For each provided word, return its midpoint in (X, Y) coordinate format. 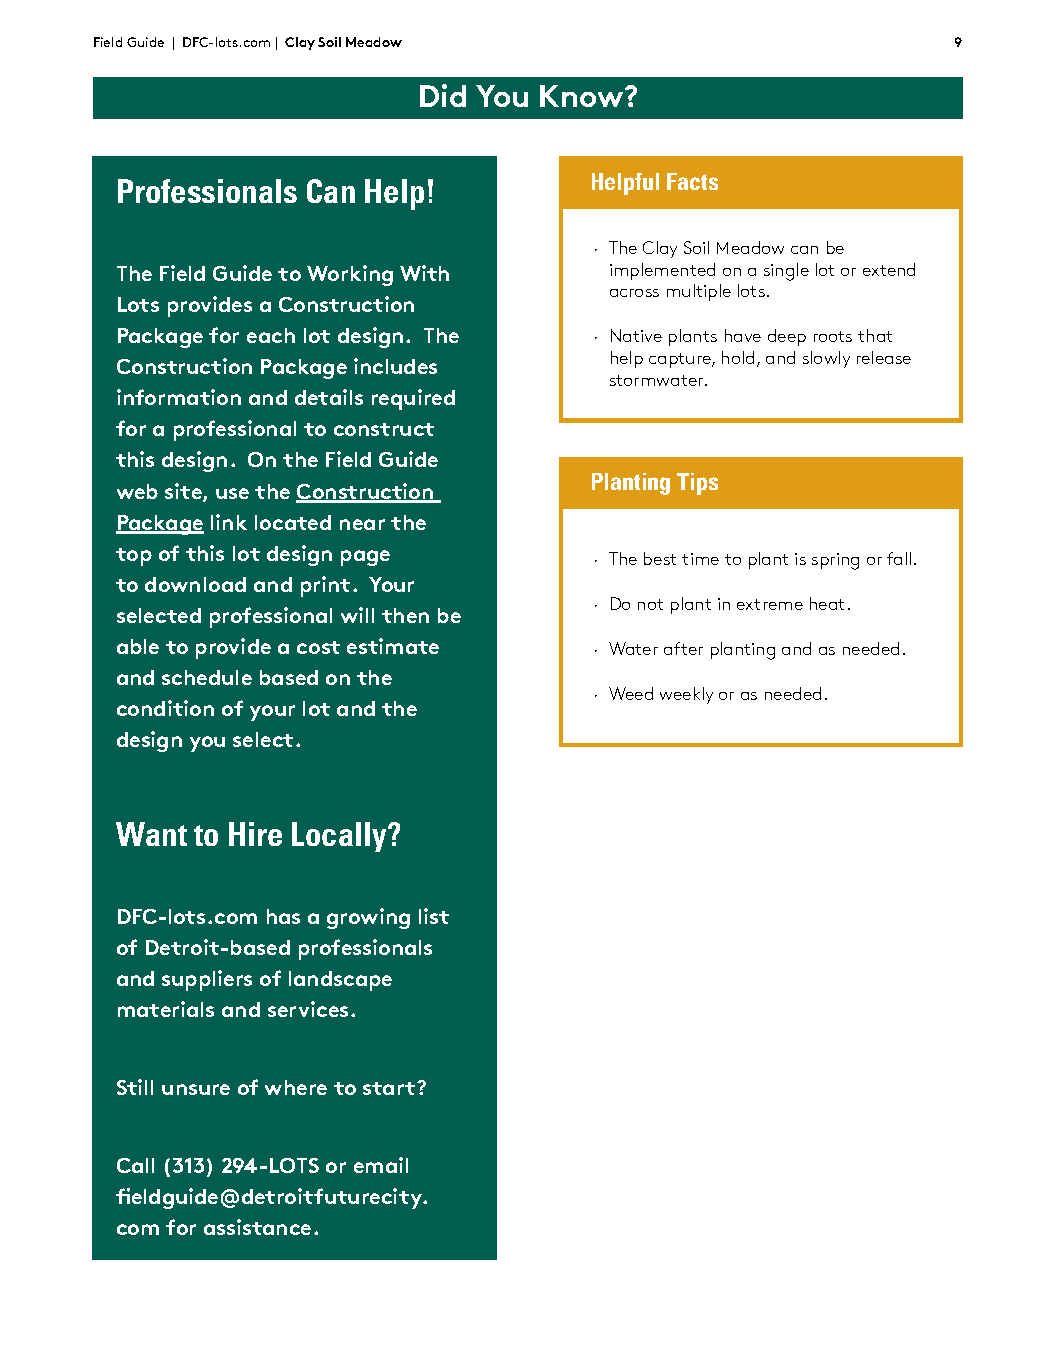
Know (583, 96)
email (381, 1165)
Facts (692, 181)
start (390, 1088)
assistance (257, 1227)
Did (443, 95)
